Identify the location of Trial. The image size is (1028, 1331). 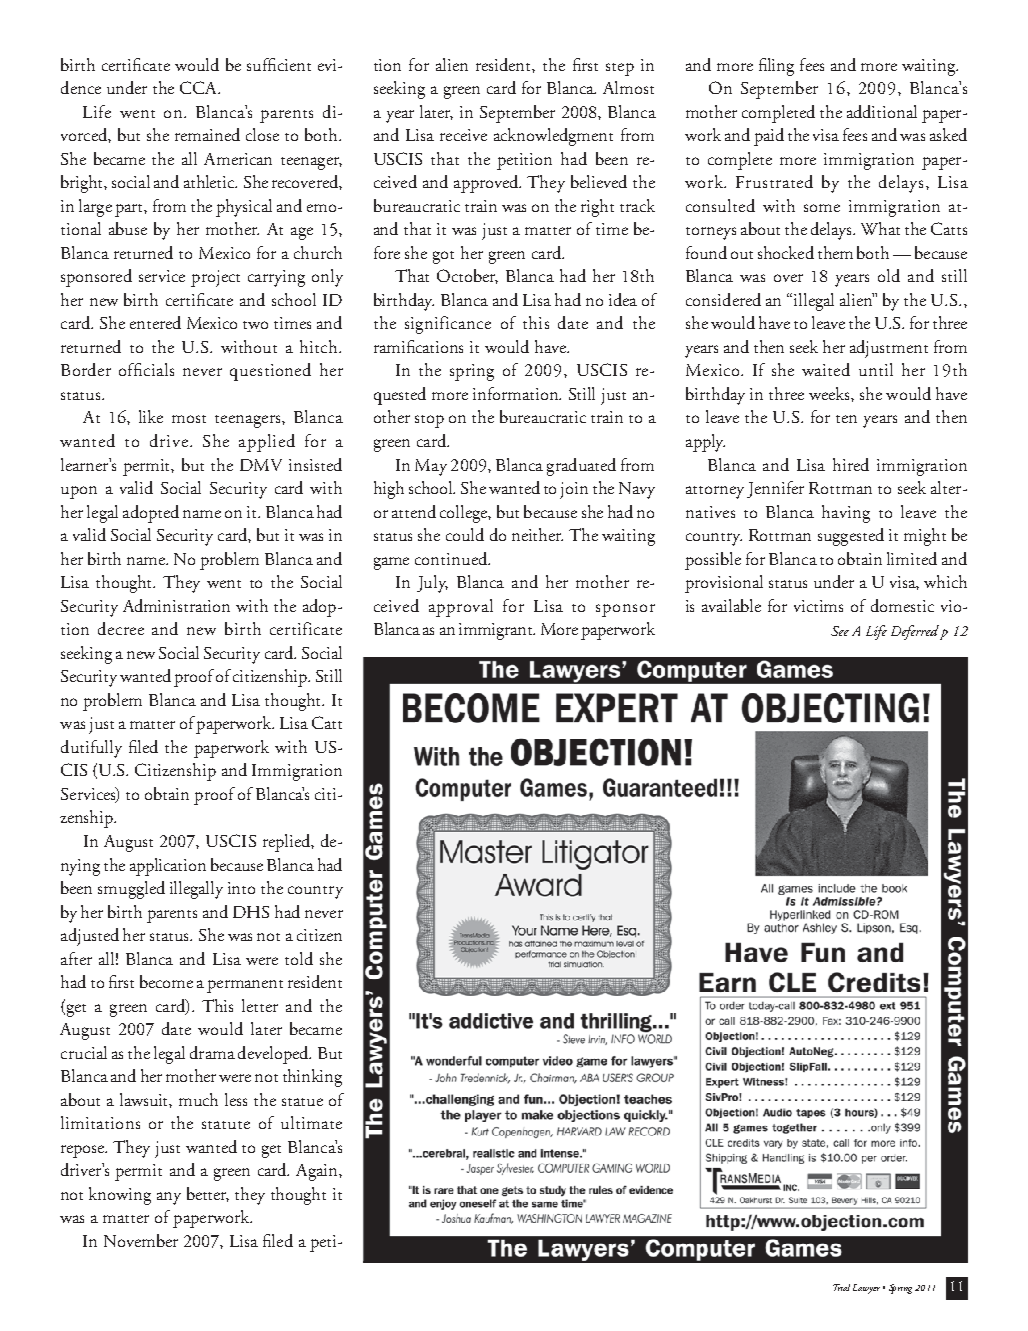
(841, 1287).
